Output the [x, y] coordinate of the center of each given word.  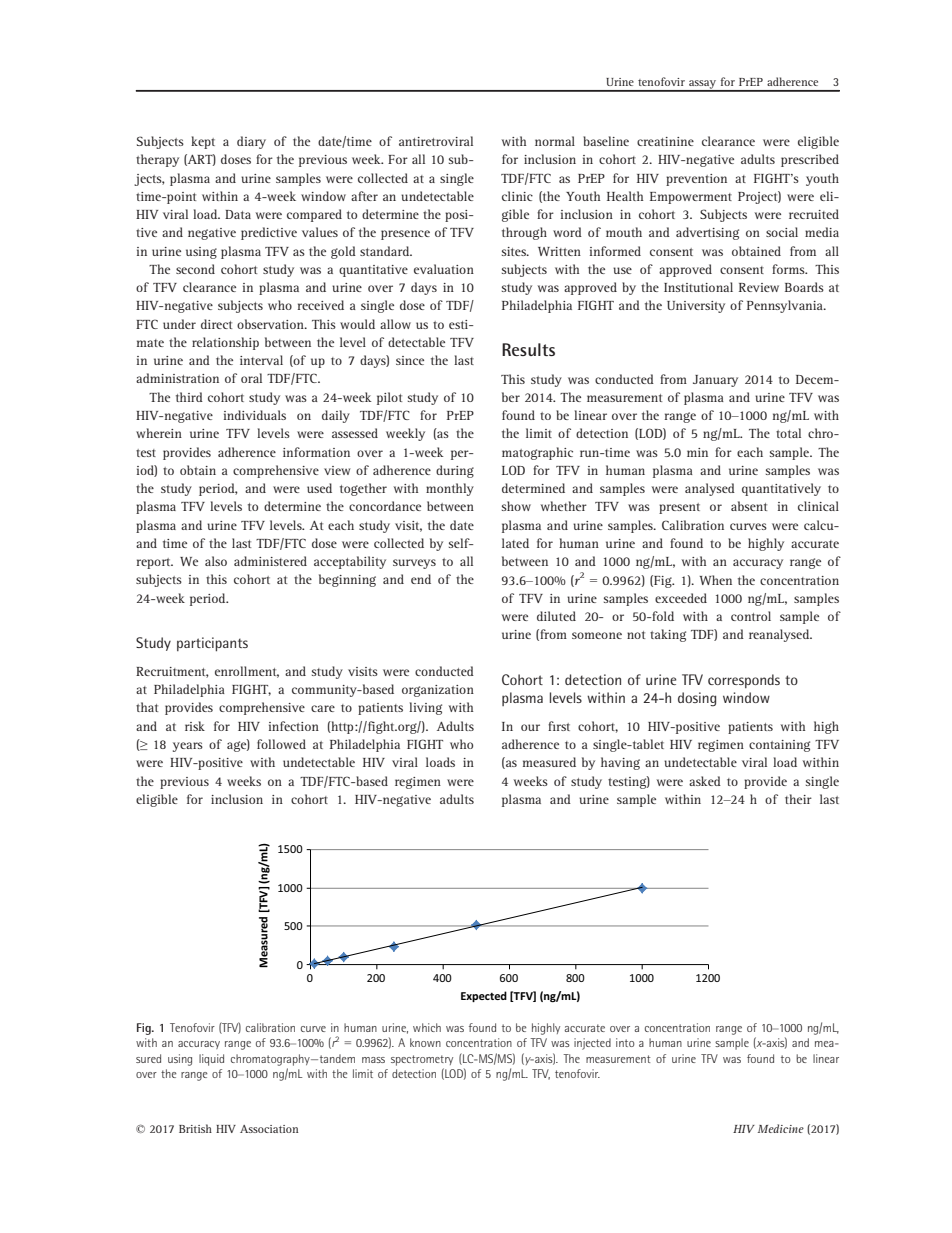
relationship [225, 343]
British [195, 1128]
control [751, 616]
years [188, 747]
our [530, 727]
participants [212, 644]
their [798, 799]
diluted [556, 616]
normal [555, 141]
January [715, 381]
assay [703, 85]
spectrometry [422, 1060]
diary [251, 142]
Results [528, 349]
